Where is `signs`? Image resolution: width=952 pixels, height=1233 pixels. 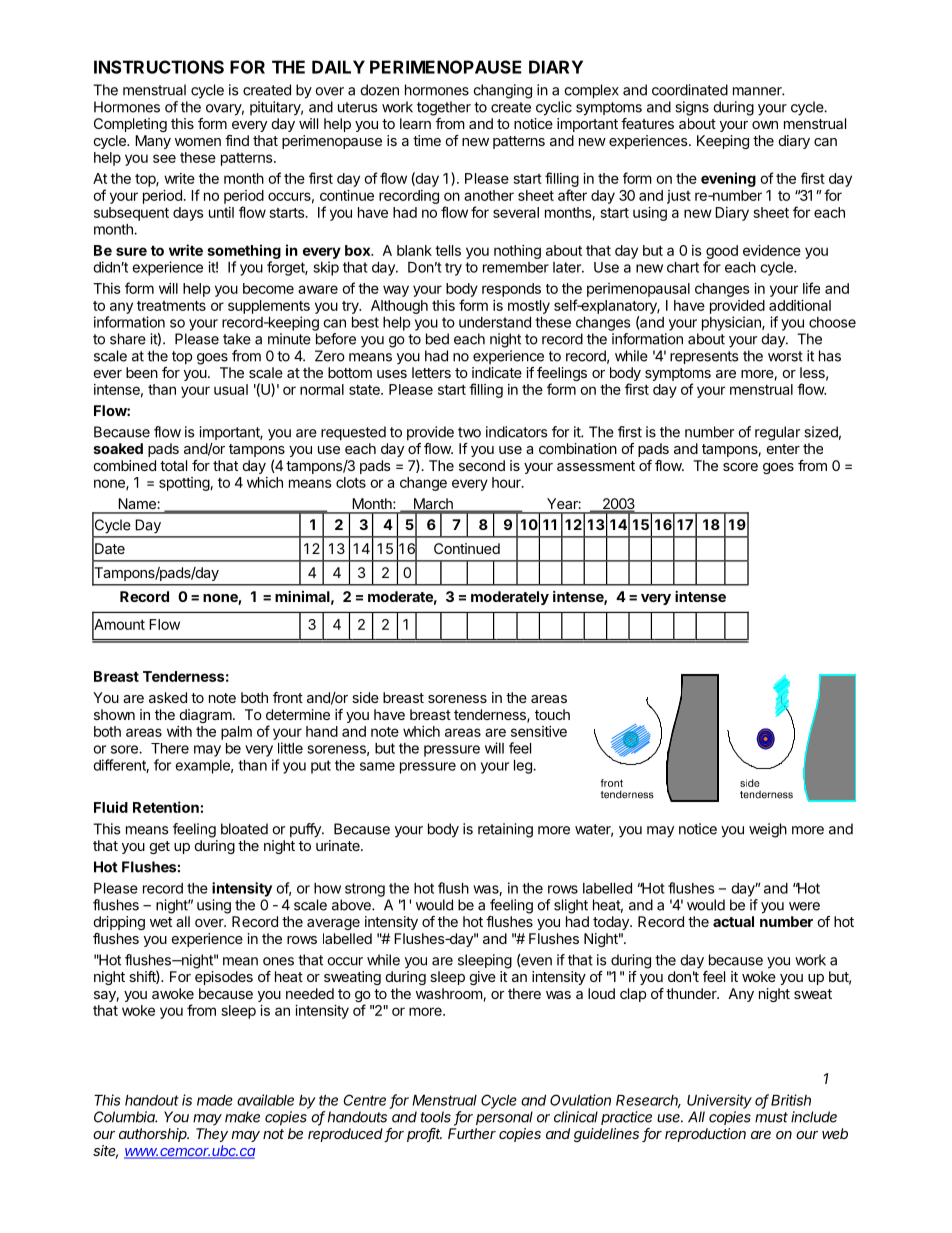
signs is located at coordinates (692, 108).
